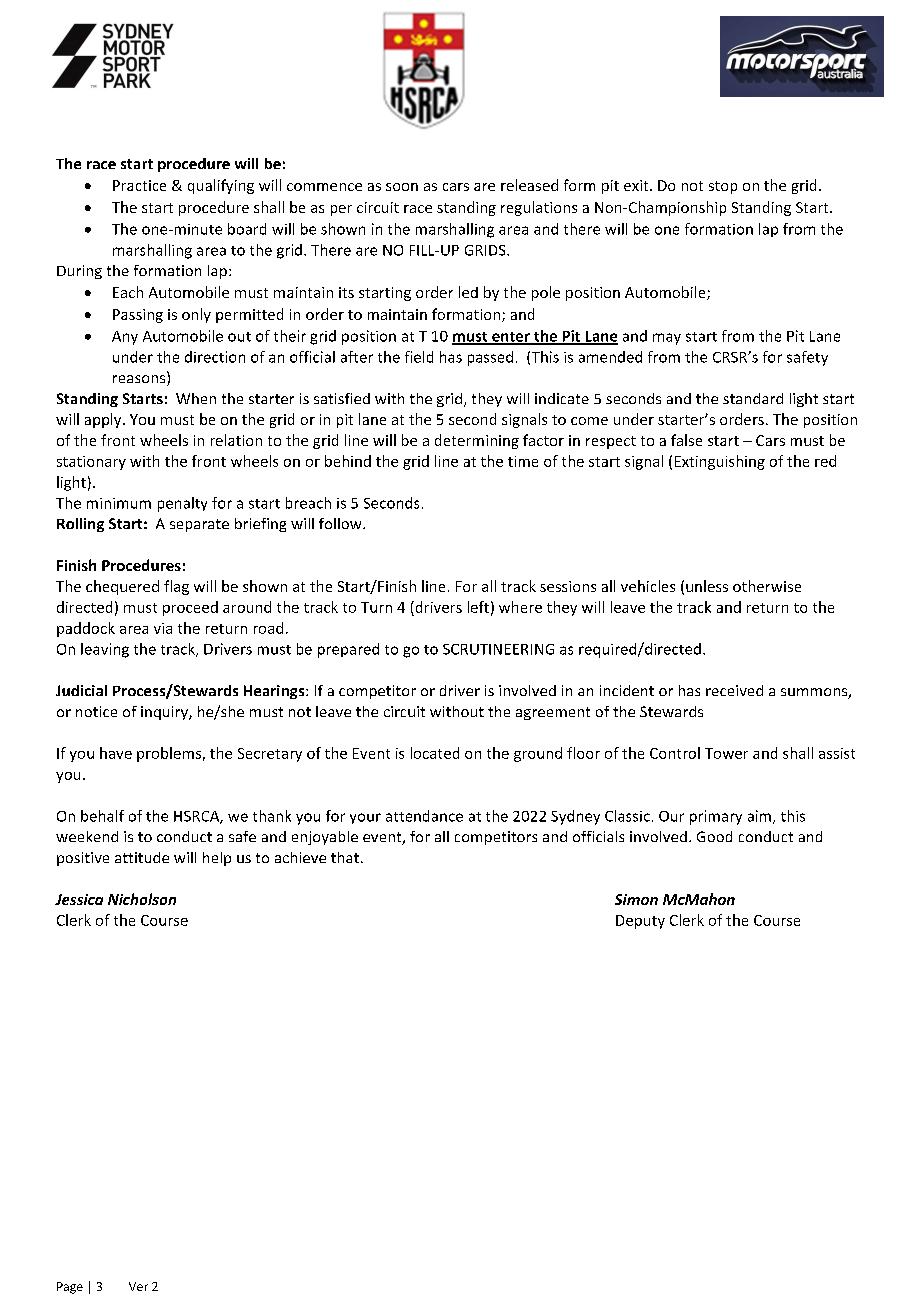  I want to click on Simon, so click(636, 899).
